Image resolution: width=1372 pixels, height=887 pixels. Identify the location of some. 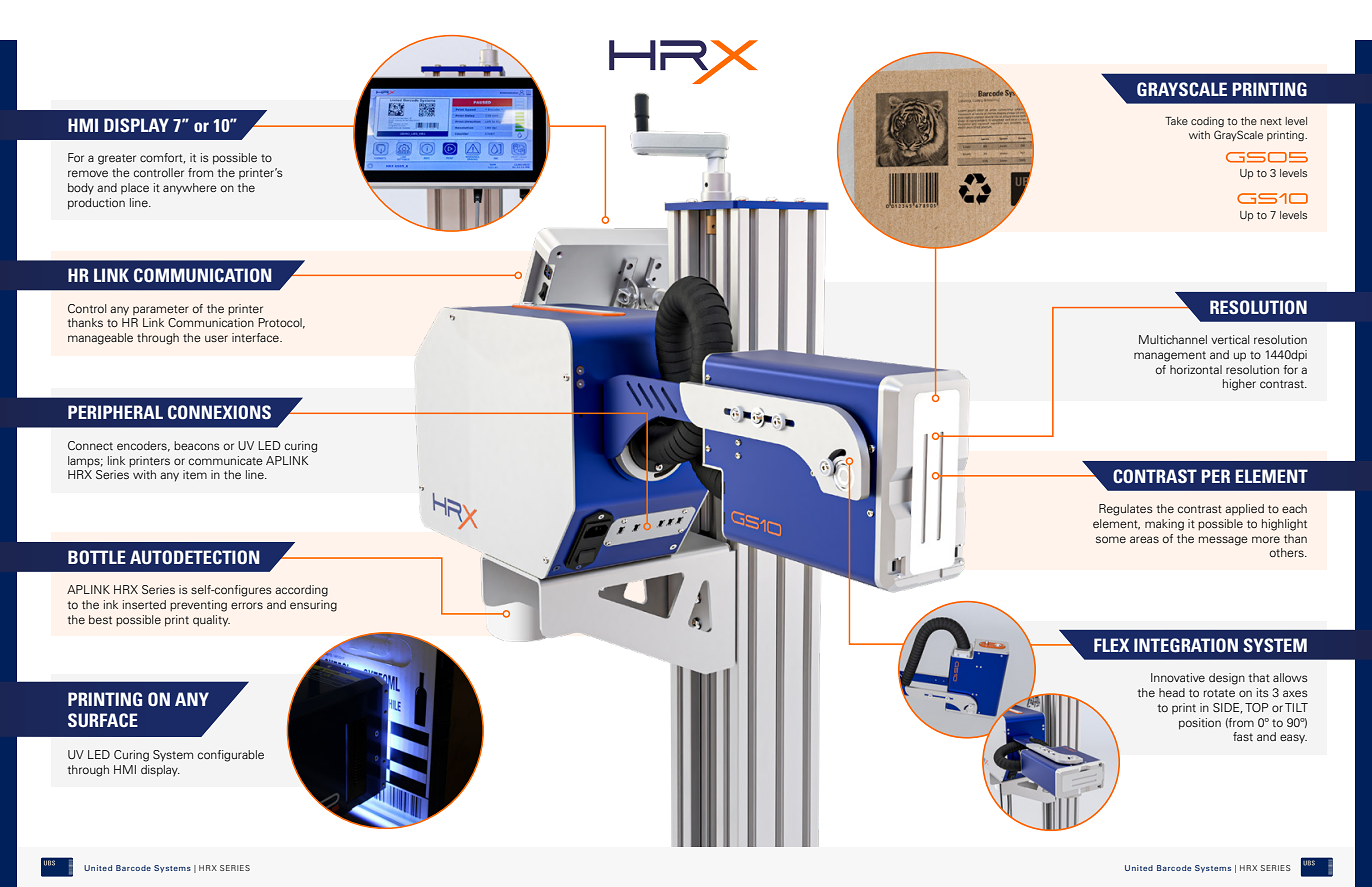
(1111, 539).
